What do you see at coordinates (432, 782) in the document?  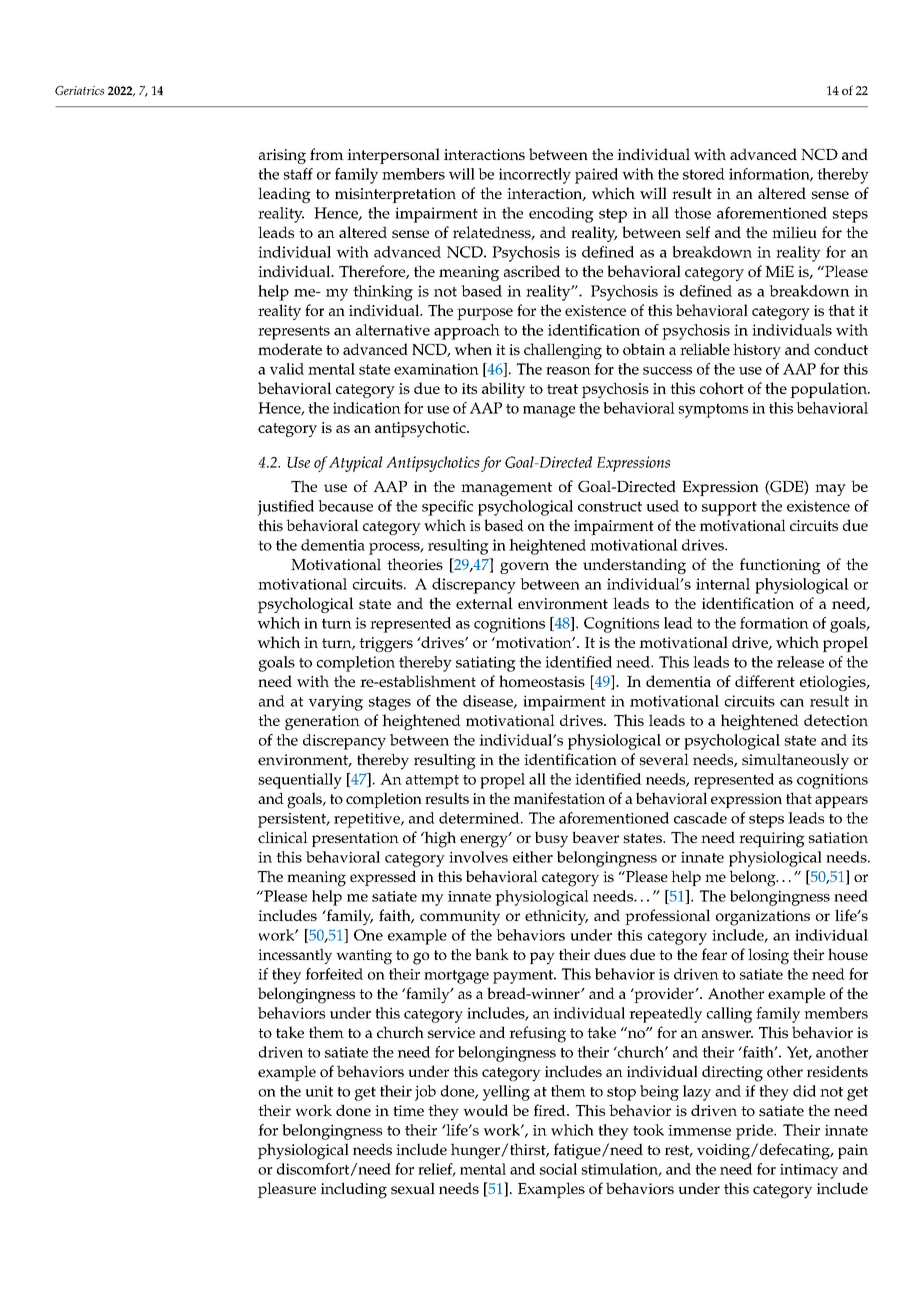 I see `attempt` at bounding box center [432, 782].
